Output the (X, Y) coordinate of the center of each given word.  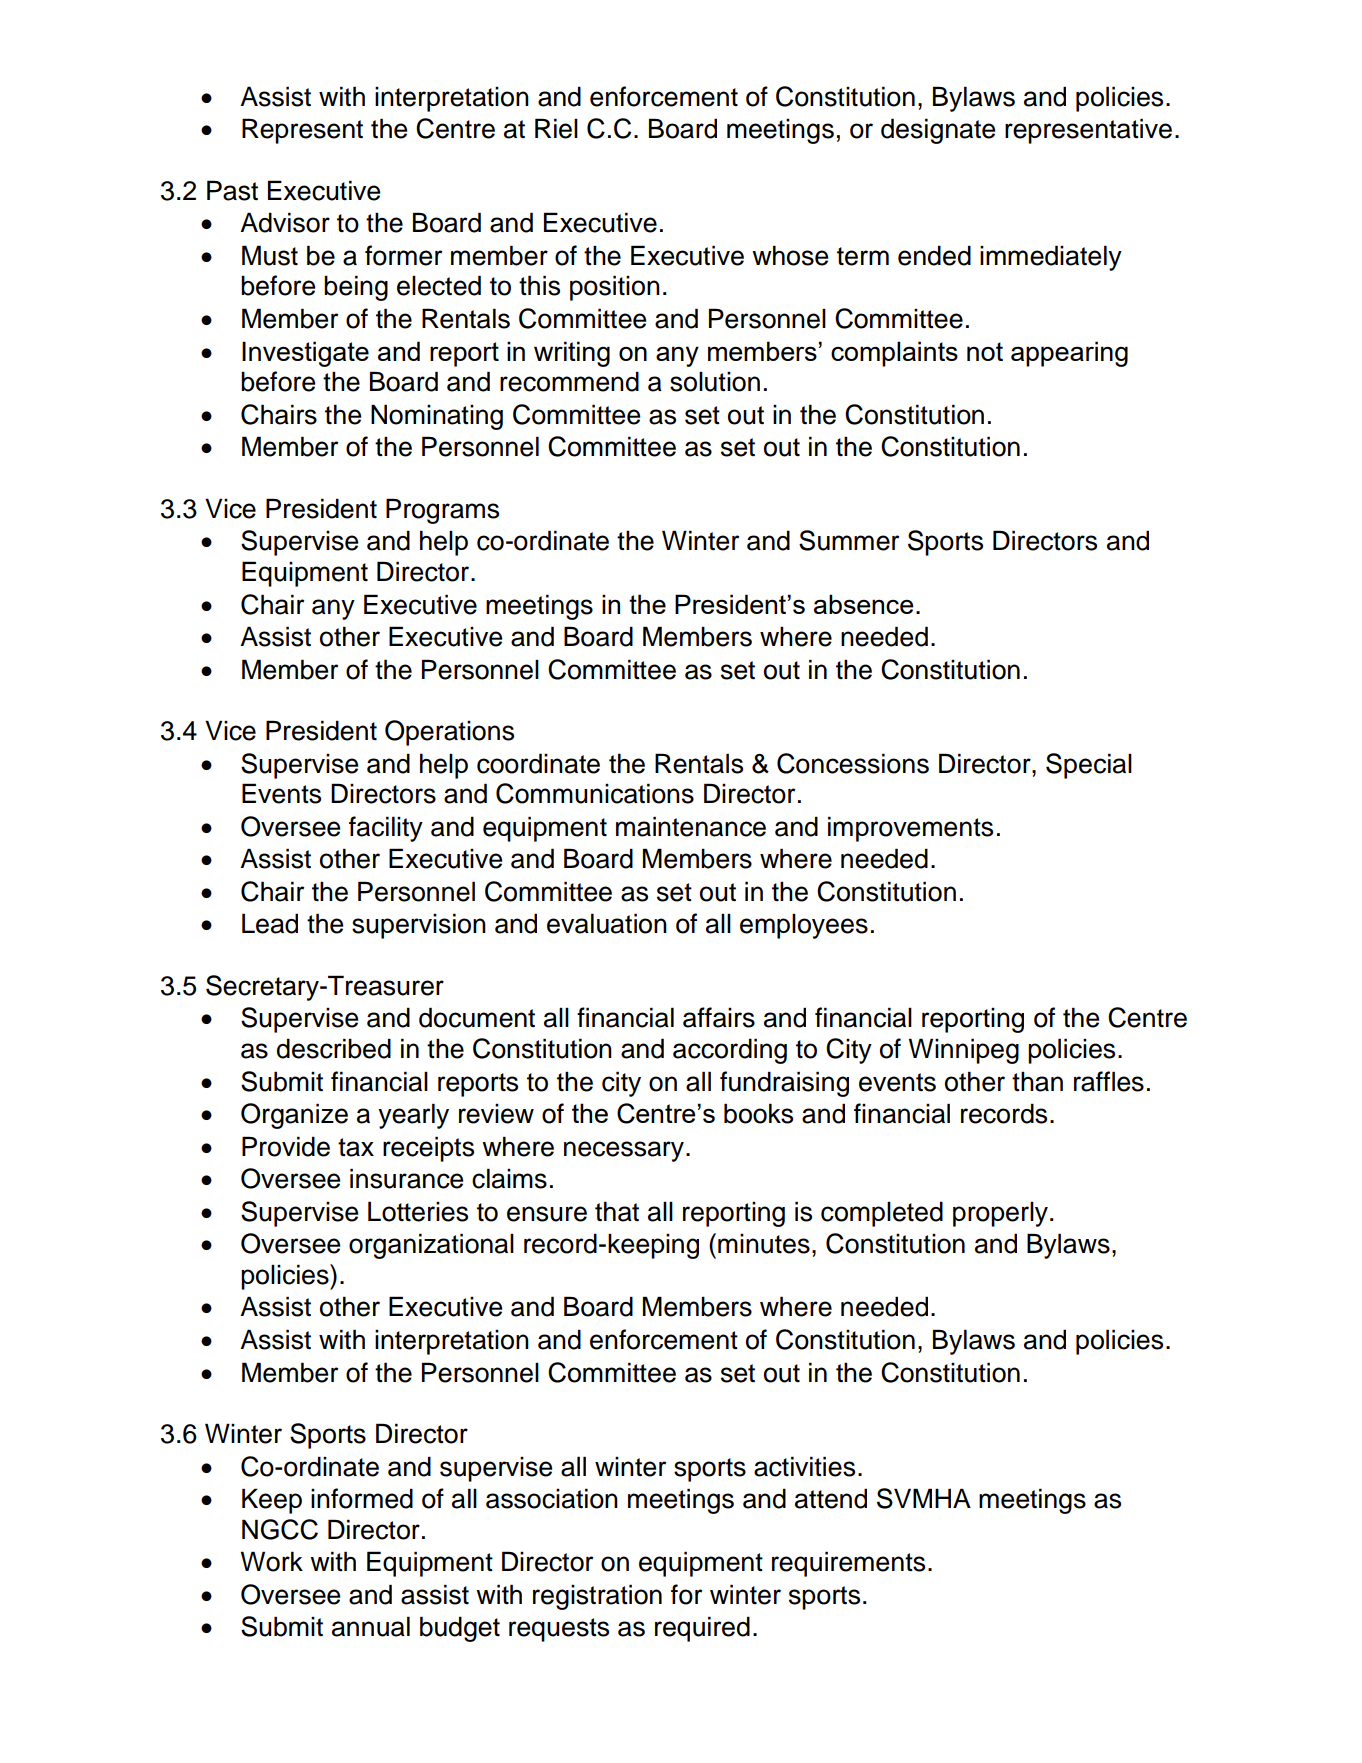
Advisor (285, 222)
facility (386, 829)
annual (371, 1626)
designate (938, 131)
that (617, 1211)
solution (715, 382)
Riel (556, 128)
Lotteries (418, 1211)
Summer (849, 540)
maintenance (691, 826)
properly (1000, 1214)
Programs (442, 511)
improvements (910, 829)
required (702, 1629)
